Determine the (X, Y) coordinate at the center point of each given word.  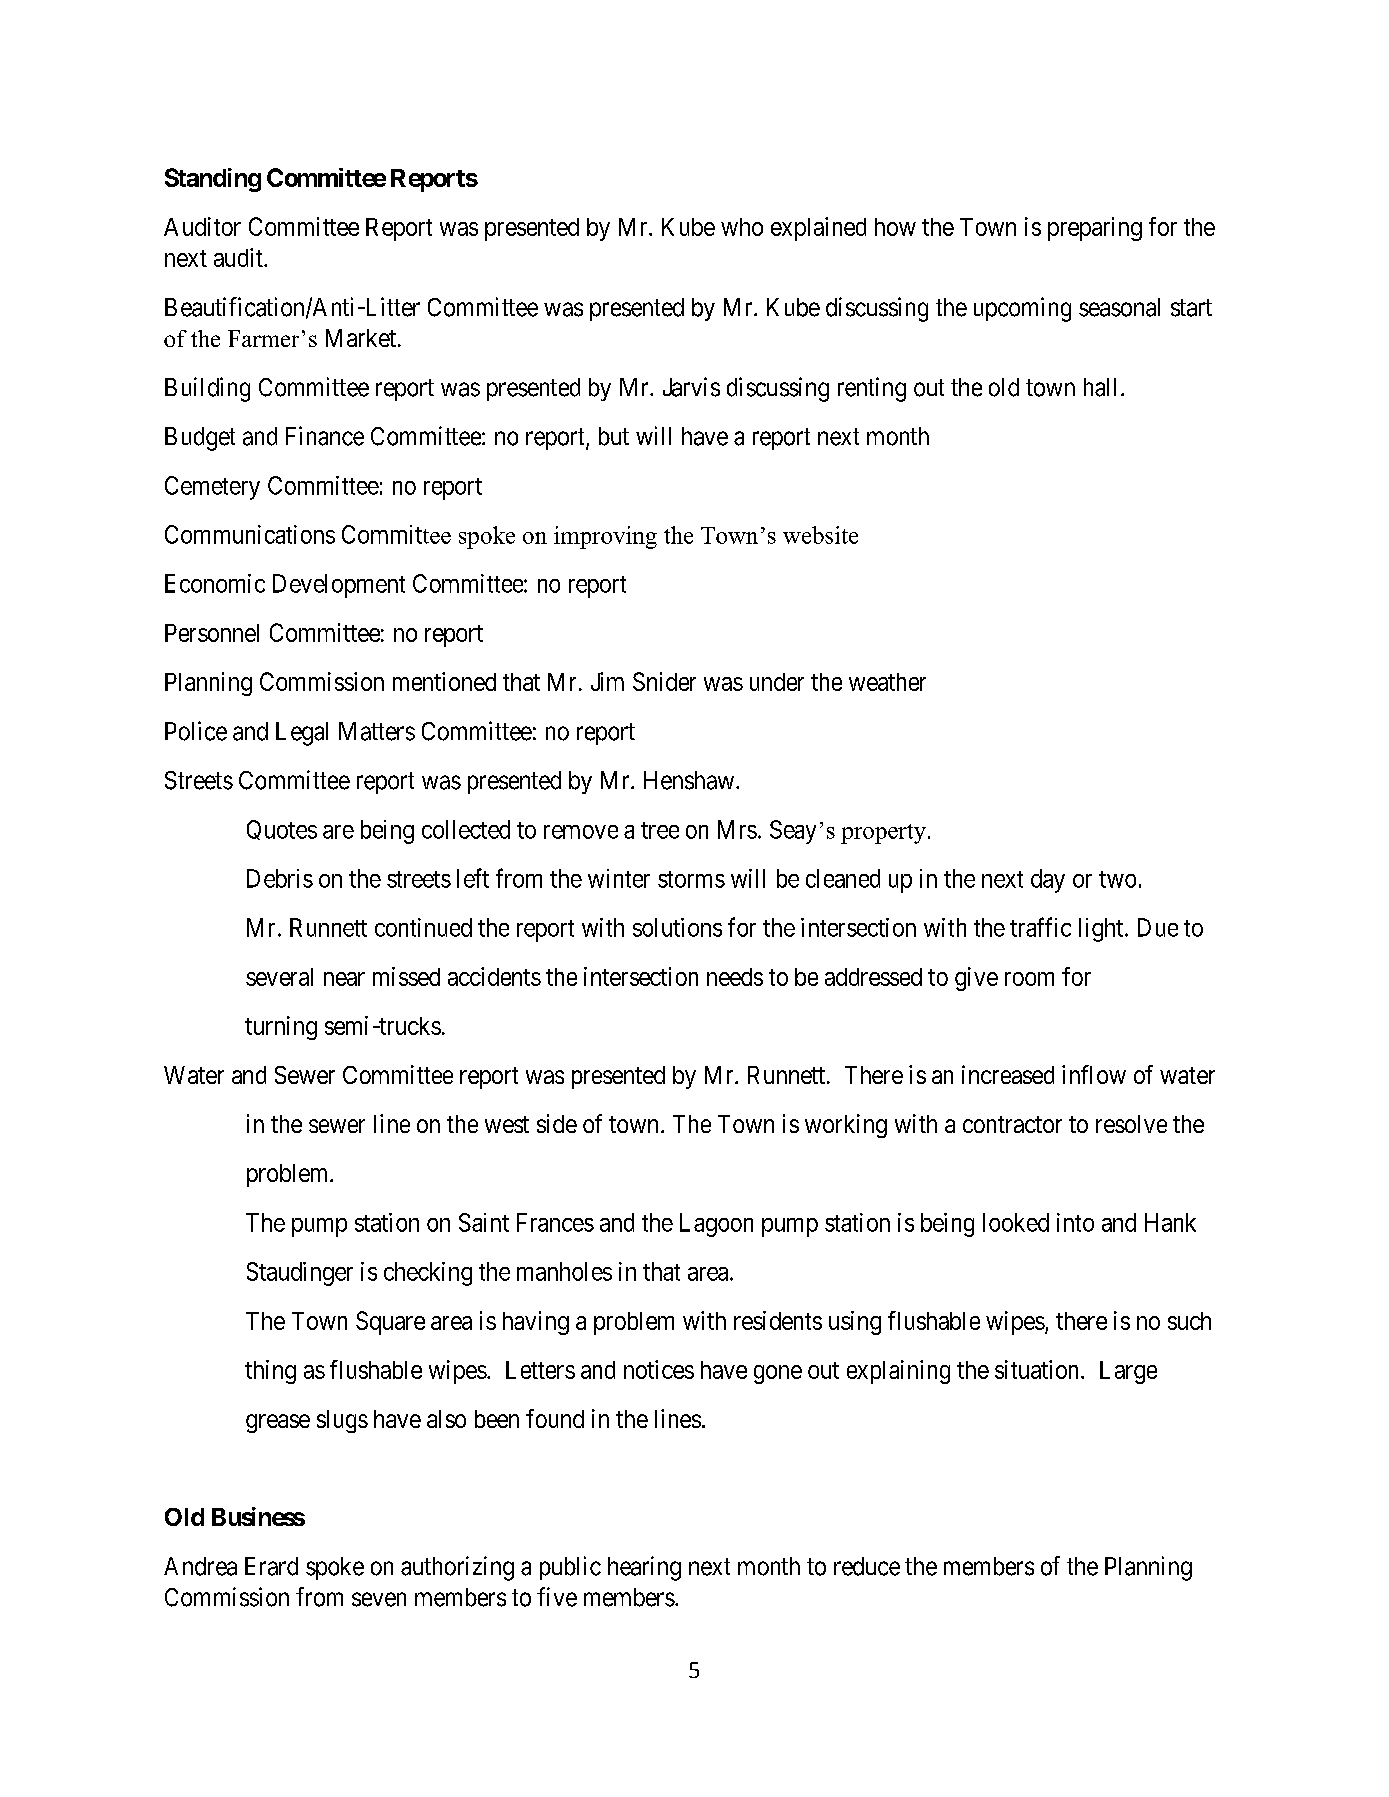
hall (1100, 387)
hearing (644, 1568)
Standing (213, 180)
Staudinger (300, 1274)
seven (379, 1599)
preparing (1095, 229)
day (1048, 881)
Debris (280, 878)
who (742, 227)
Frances (555, 1222)
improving (605, 537)
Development (339, 586)
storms (691, 879)
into (1075, 1222)
